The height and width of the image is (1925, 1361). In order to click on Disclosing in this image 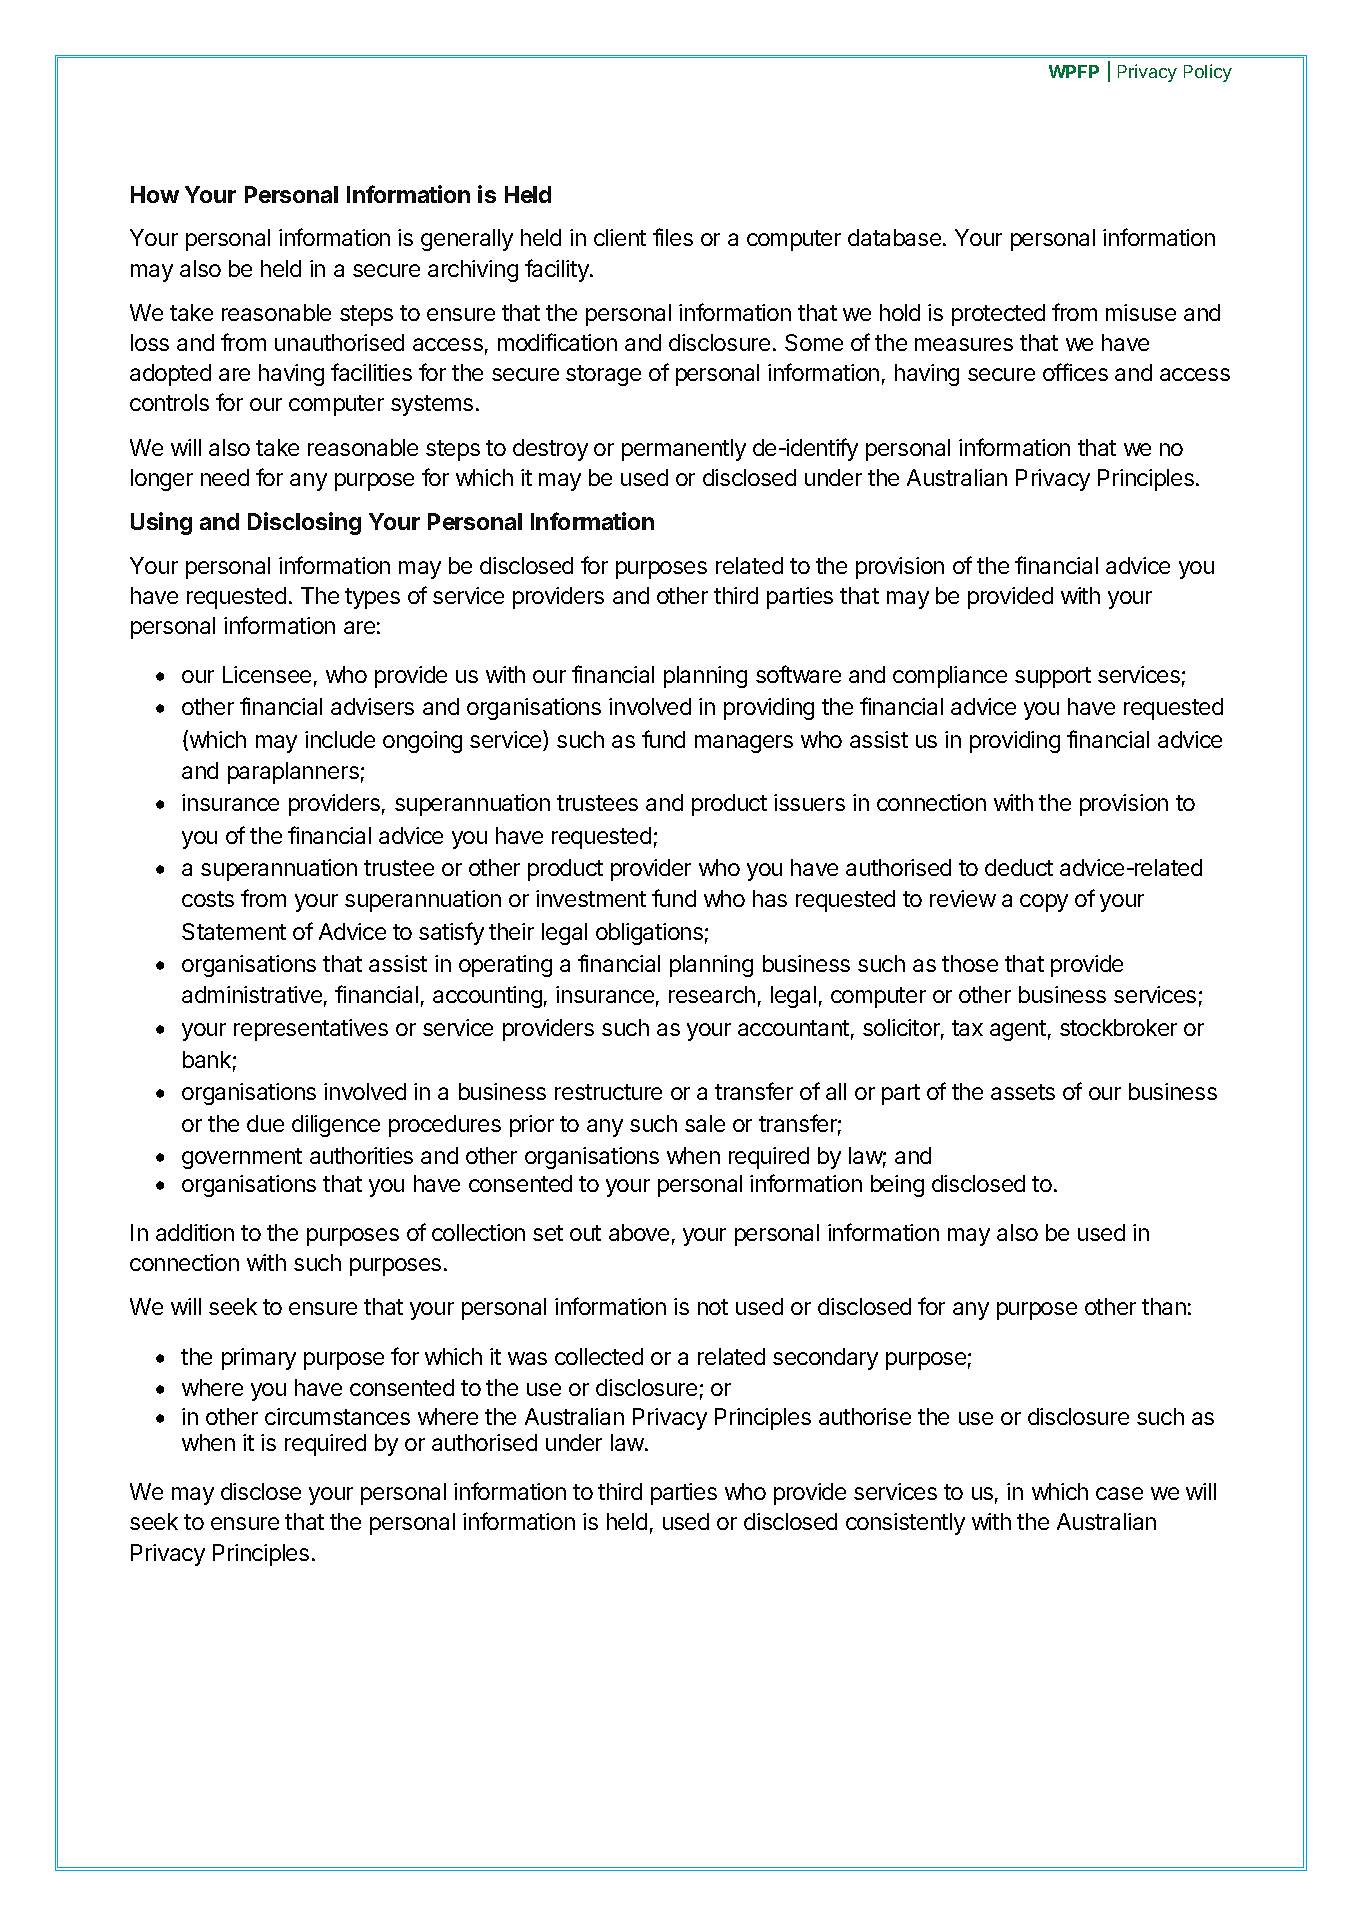, I will do `click(304, 523)`.
